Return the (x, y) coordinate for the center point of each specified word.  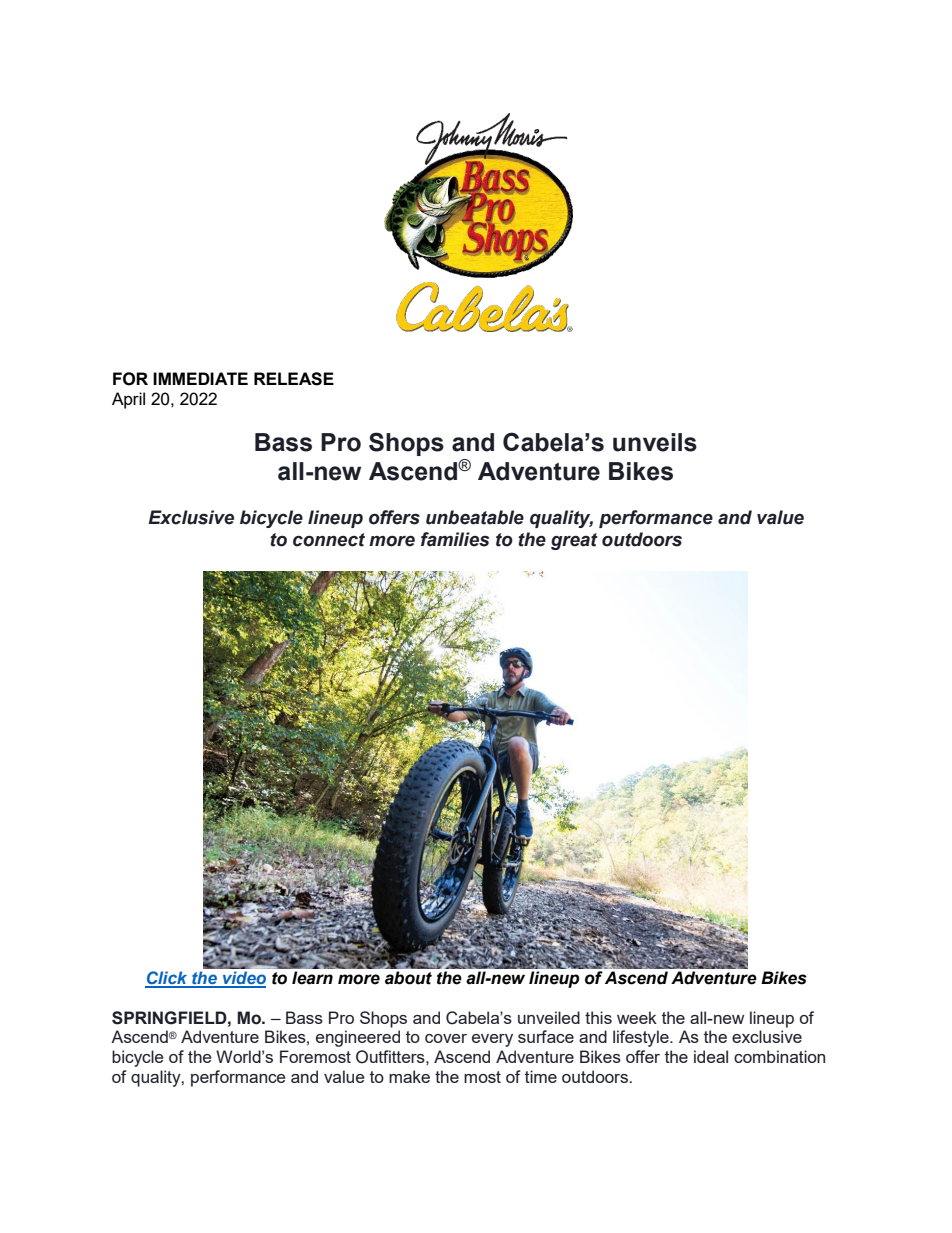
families (455, 539)
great (574, 541)
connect (329, 540)
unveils (655, 442)
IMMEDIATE (200, 378)
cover (446, 1038)
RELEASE (294, 379)
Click (167, 979)
